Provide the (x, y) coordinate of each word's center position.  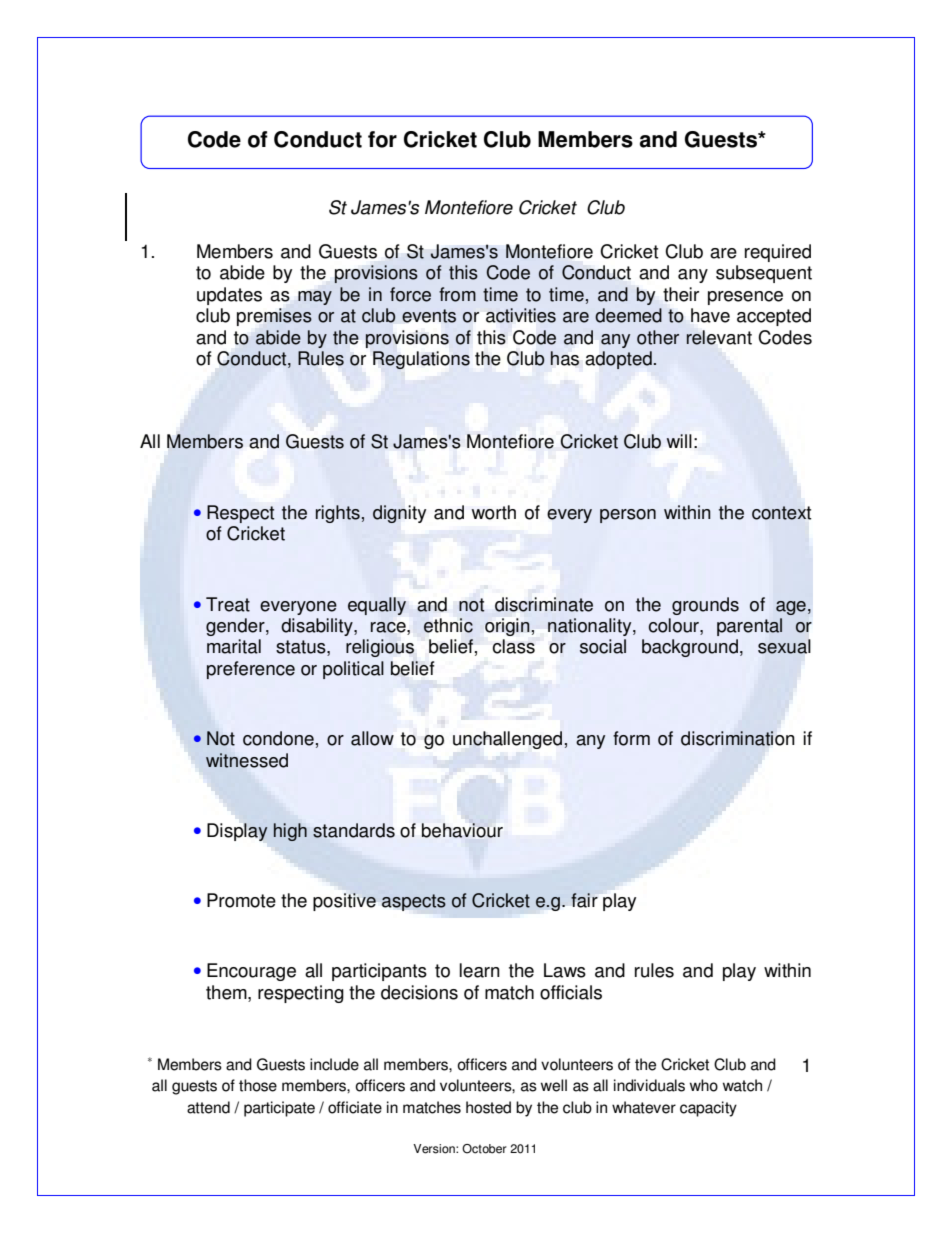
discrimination (737, 738)
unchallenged (509, 740)
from (457, 294)
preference (251, 670)
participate (279, 1109)
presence (745, 298)
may (315, 298)
